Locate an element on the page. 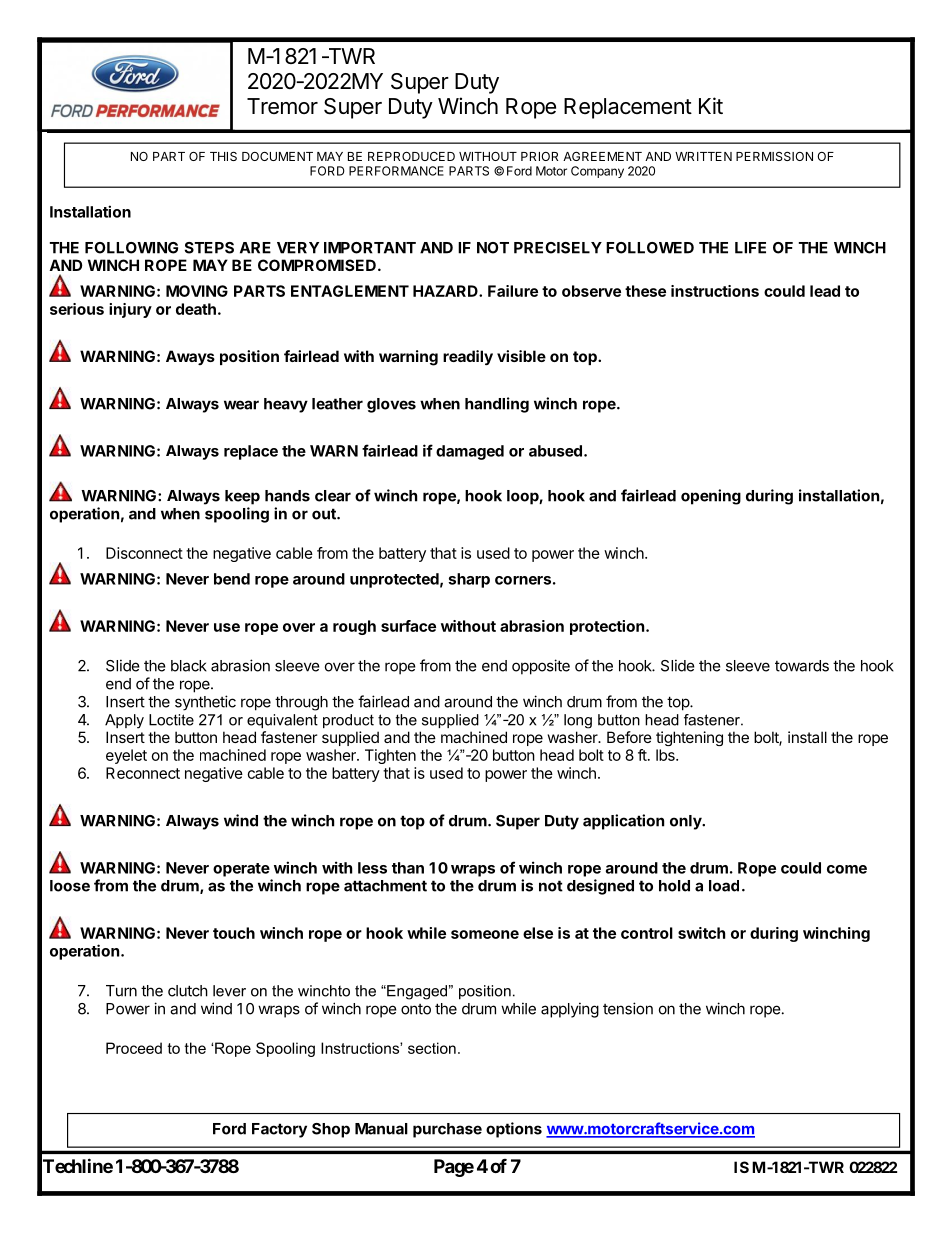 The width and height of the document is (952, 1233). Proceed is located at coordinates (134, 1048).
